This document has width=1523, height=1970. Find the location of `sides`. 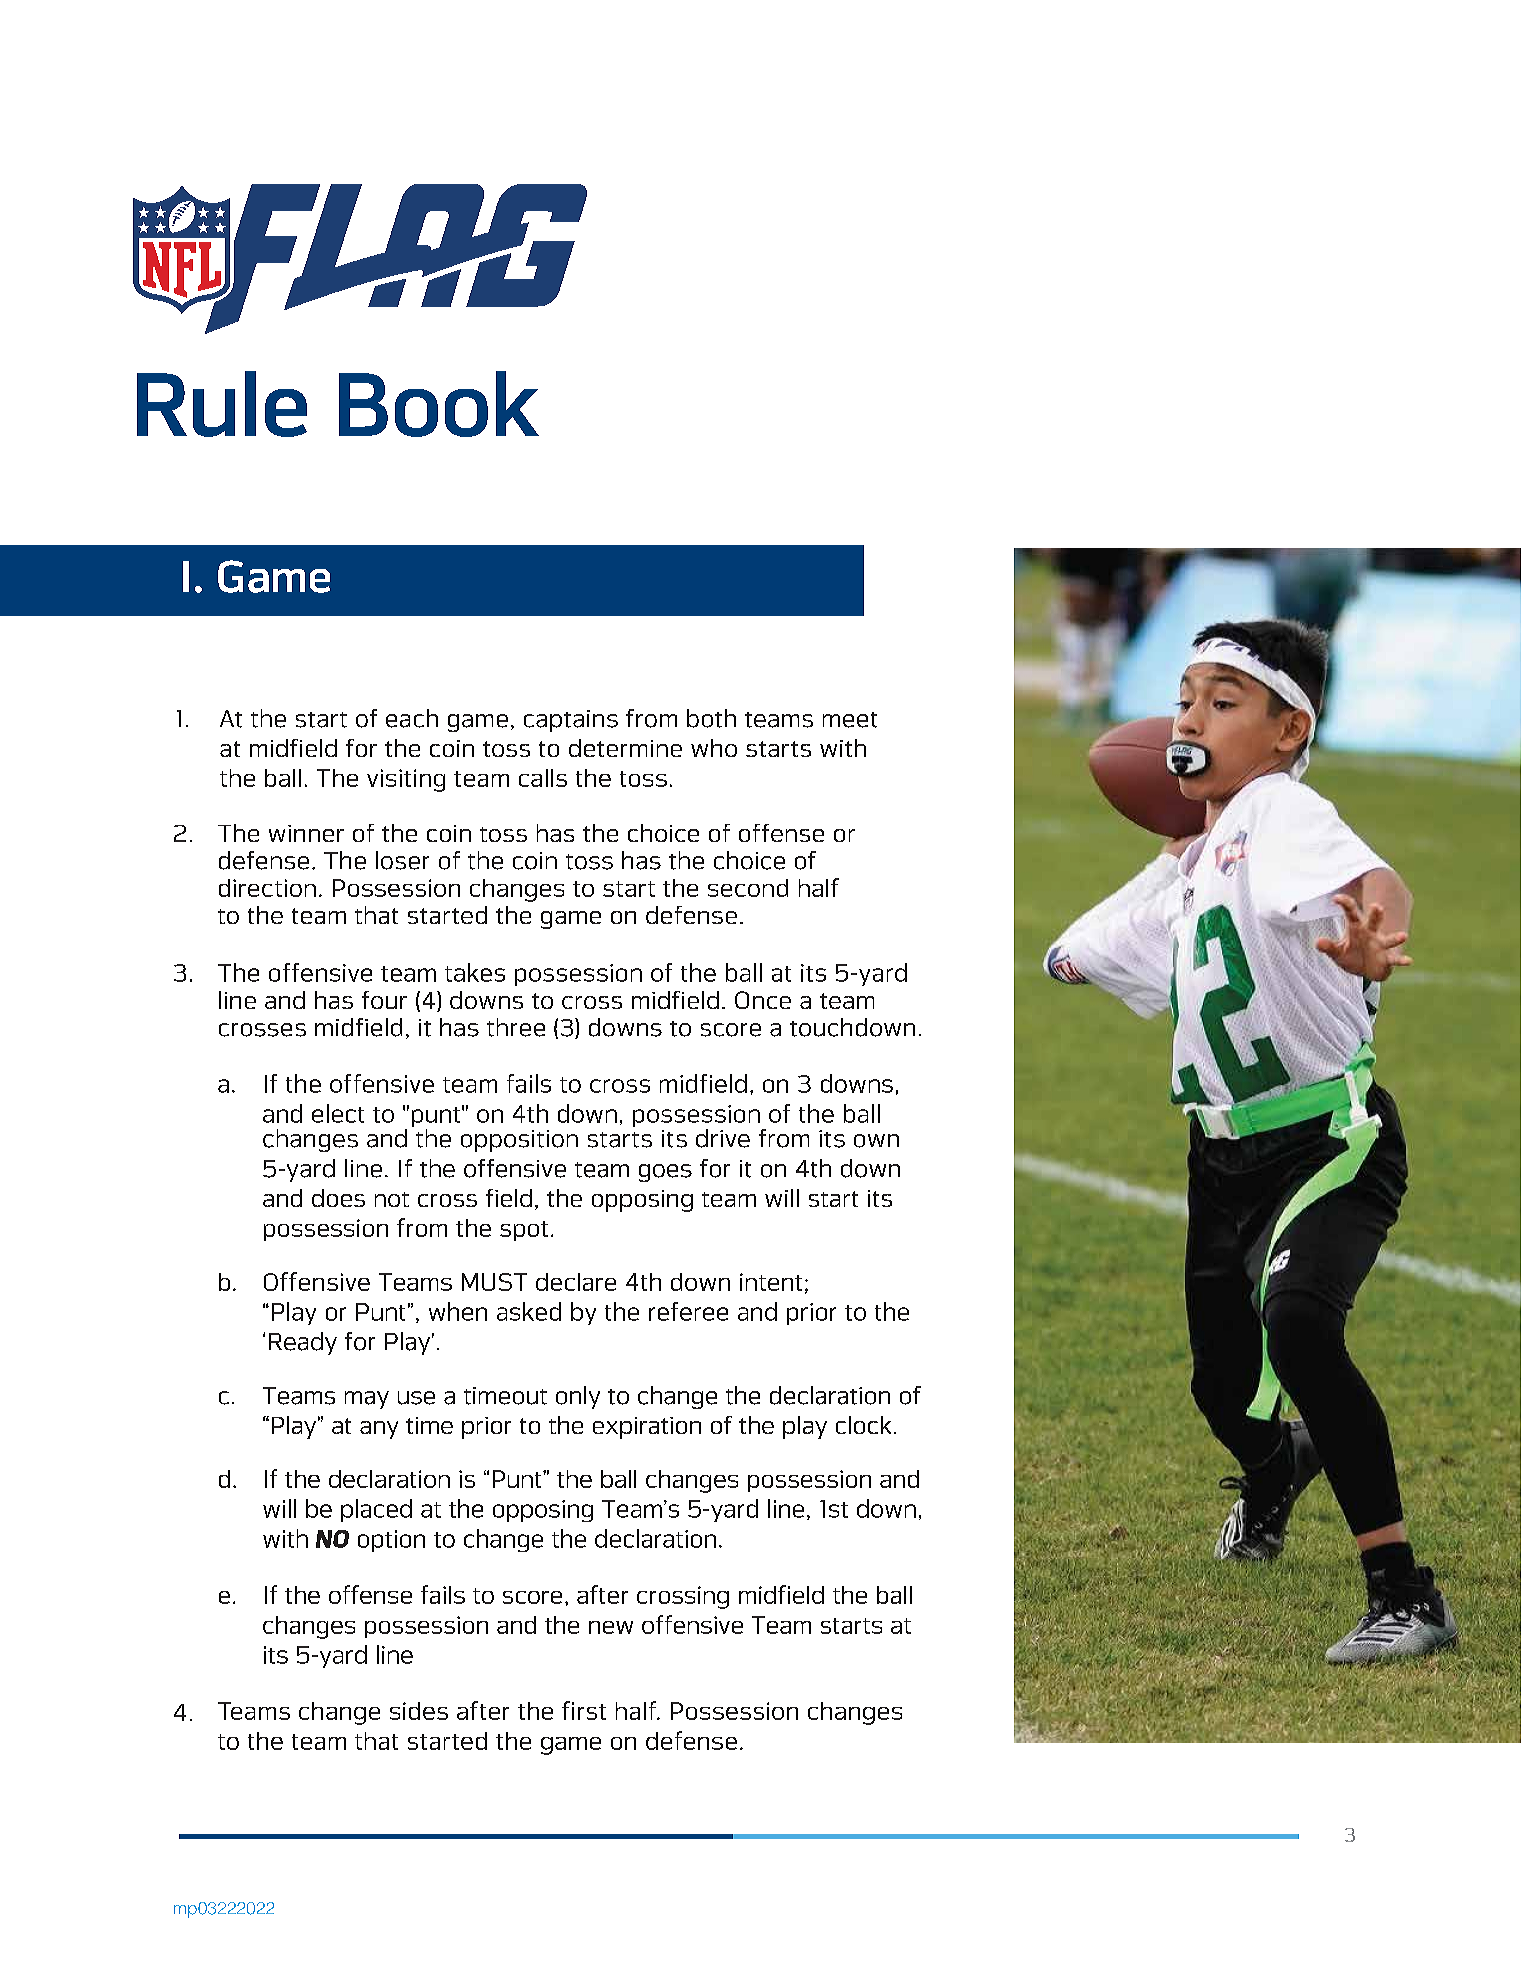

sides is located at coordinates (419, 1711).
